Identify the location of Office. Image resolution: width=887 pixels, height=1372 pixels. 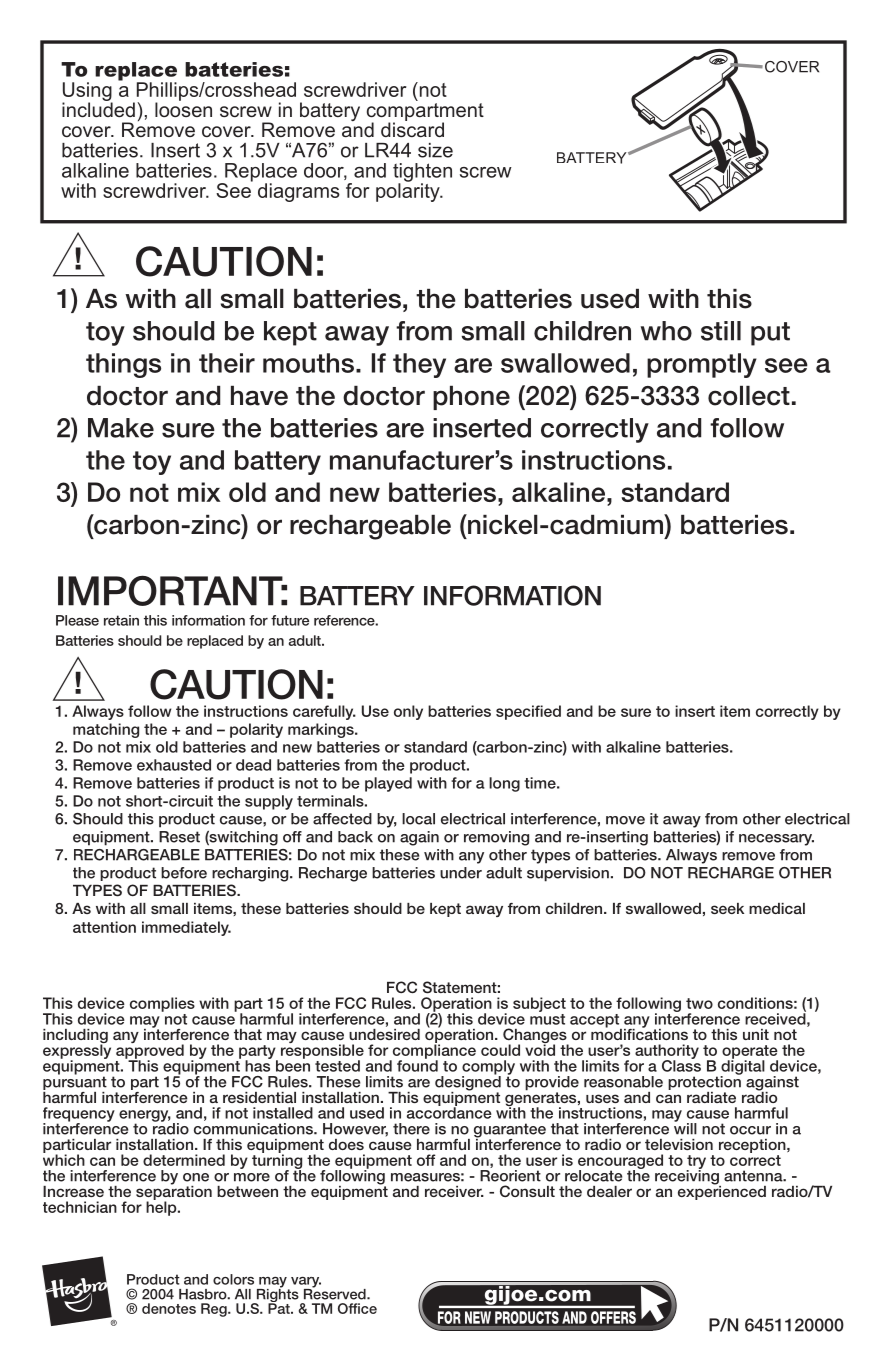
(357, 1308).
